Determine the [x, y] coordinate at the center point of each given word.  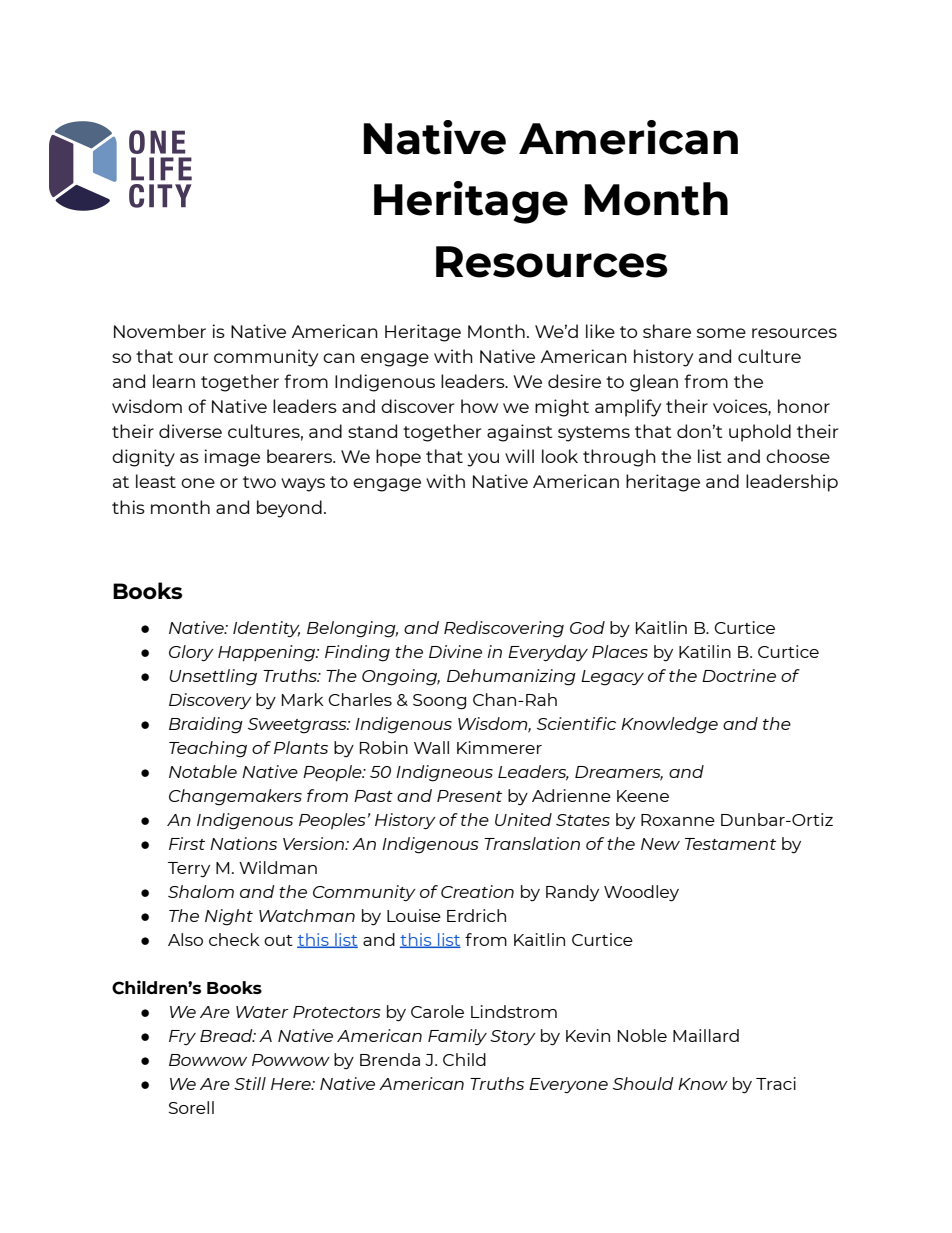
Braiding [206, 725]
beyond [289, 509]
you [483, 460]
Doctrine [739, 675]
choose [798, 456]
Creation [477, 891]
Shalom [201, 891]
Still [250, 1083]
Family [457, 1037]
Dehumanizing [511, 677]
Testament [730, 844]
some [721, 333]
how [479, 406]
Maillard [706, 1035]
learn [174, 381]
